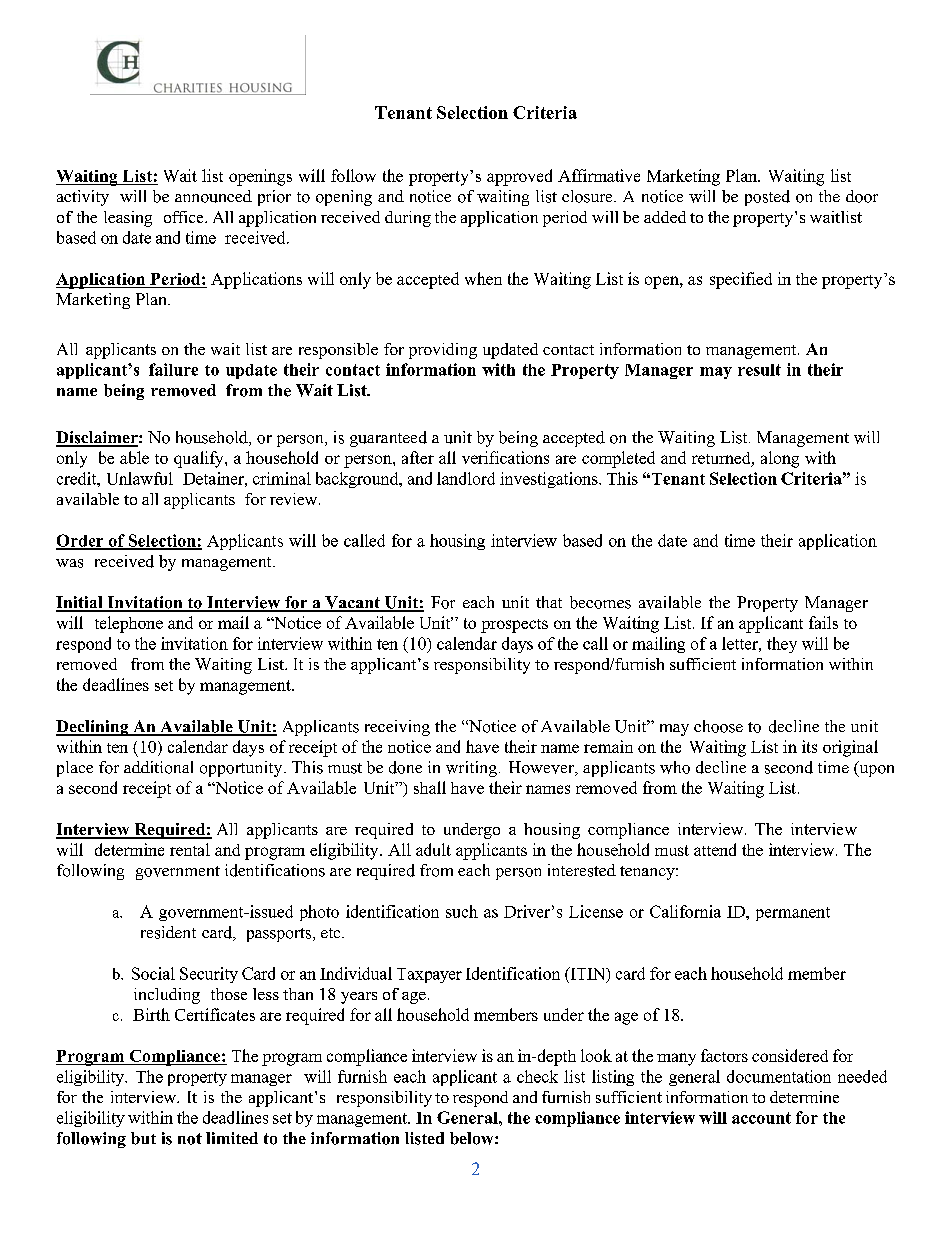 The width and height of the image is (952, 1233). I want to click on permanent, so click(793, 914).
